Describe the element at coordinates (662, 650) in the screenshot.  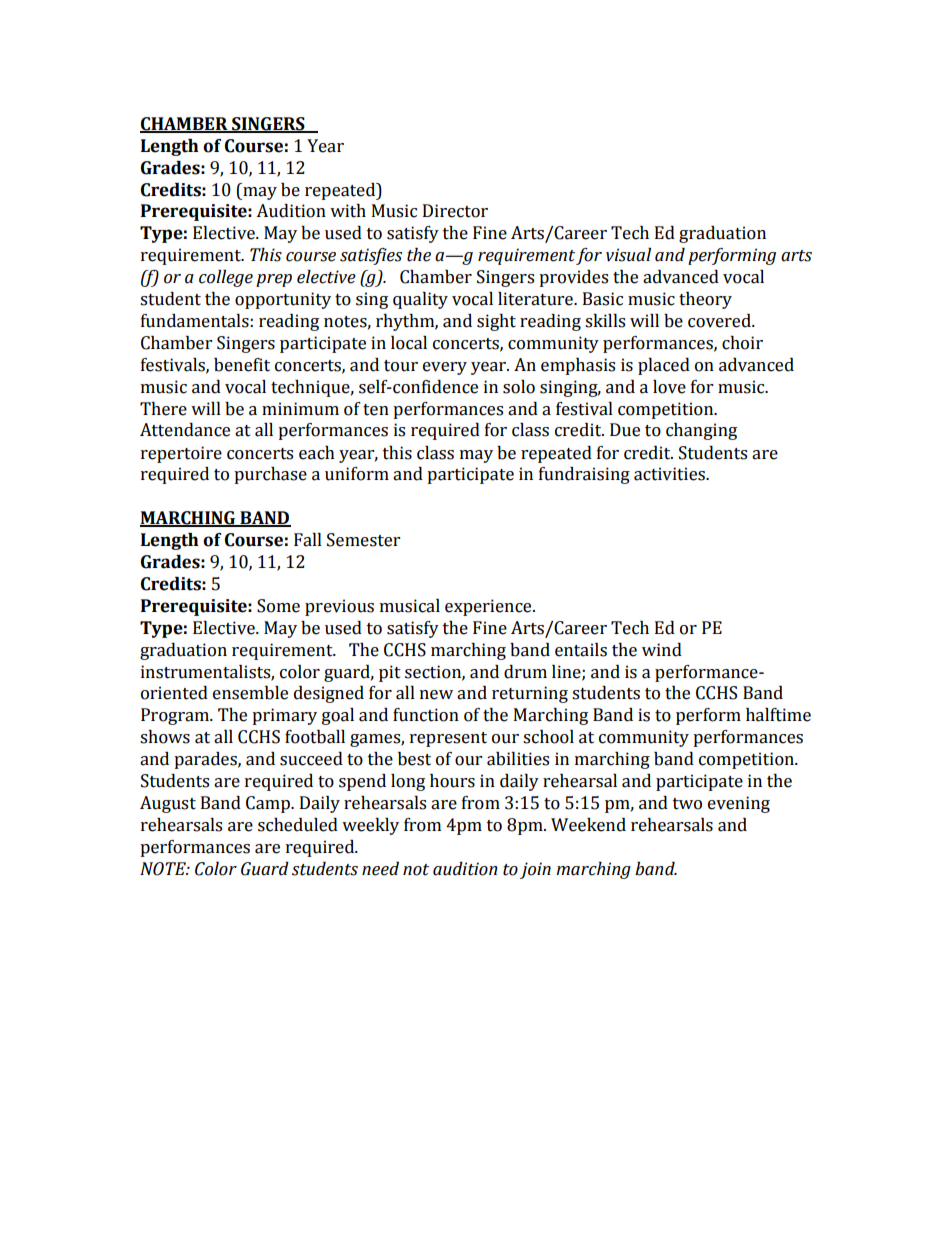
I see `wind` at that location.
